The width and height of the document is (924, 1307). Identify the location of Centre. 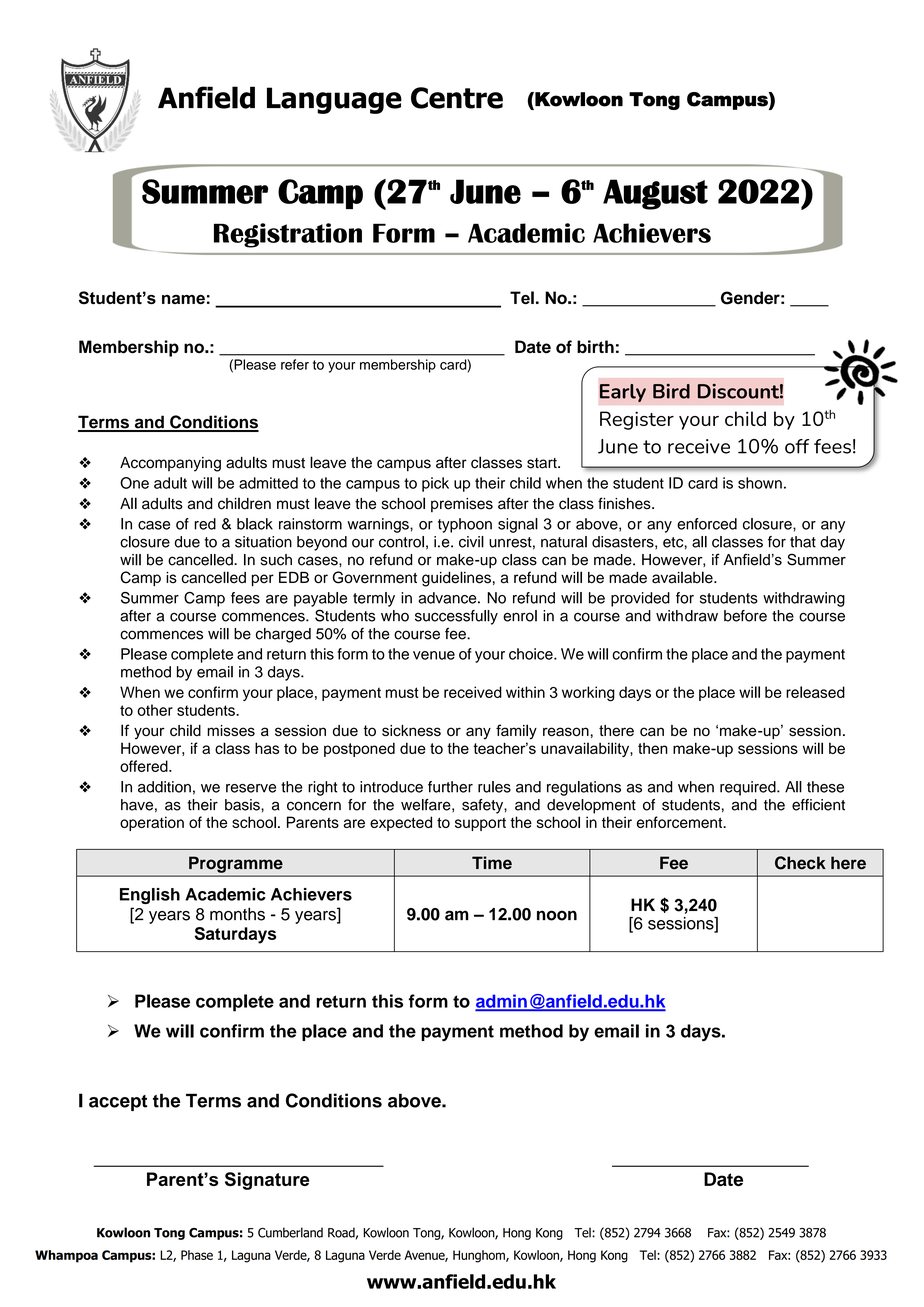
(457, 98).
